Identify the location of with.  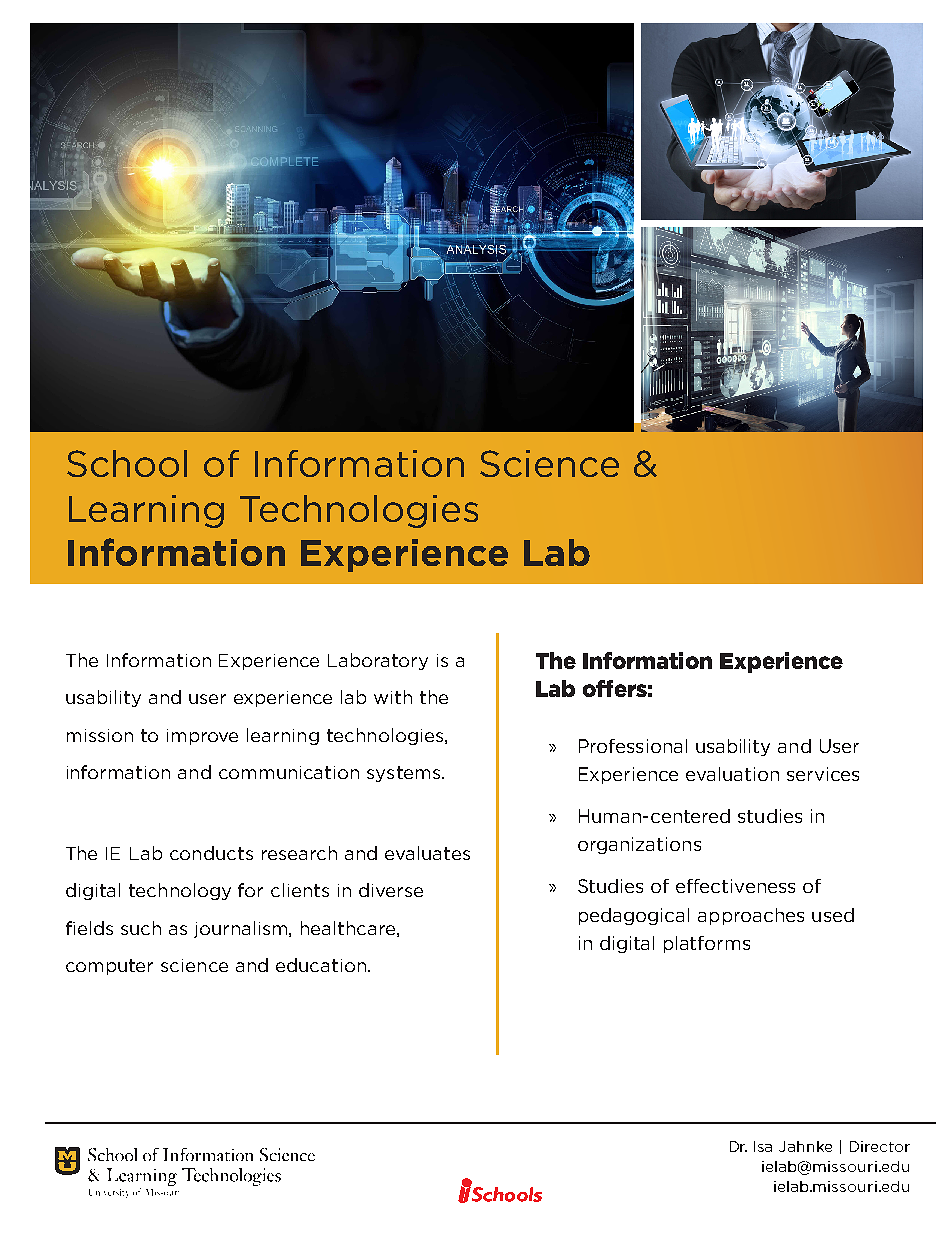
(393, 697).
